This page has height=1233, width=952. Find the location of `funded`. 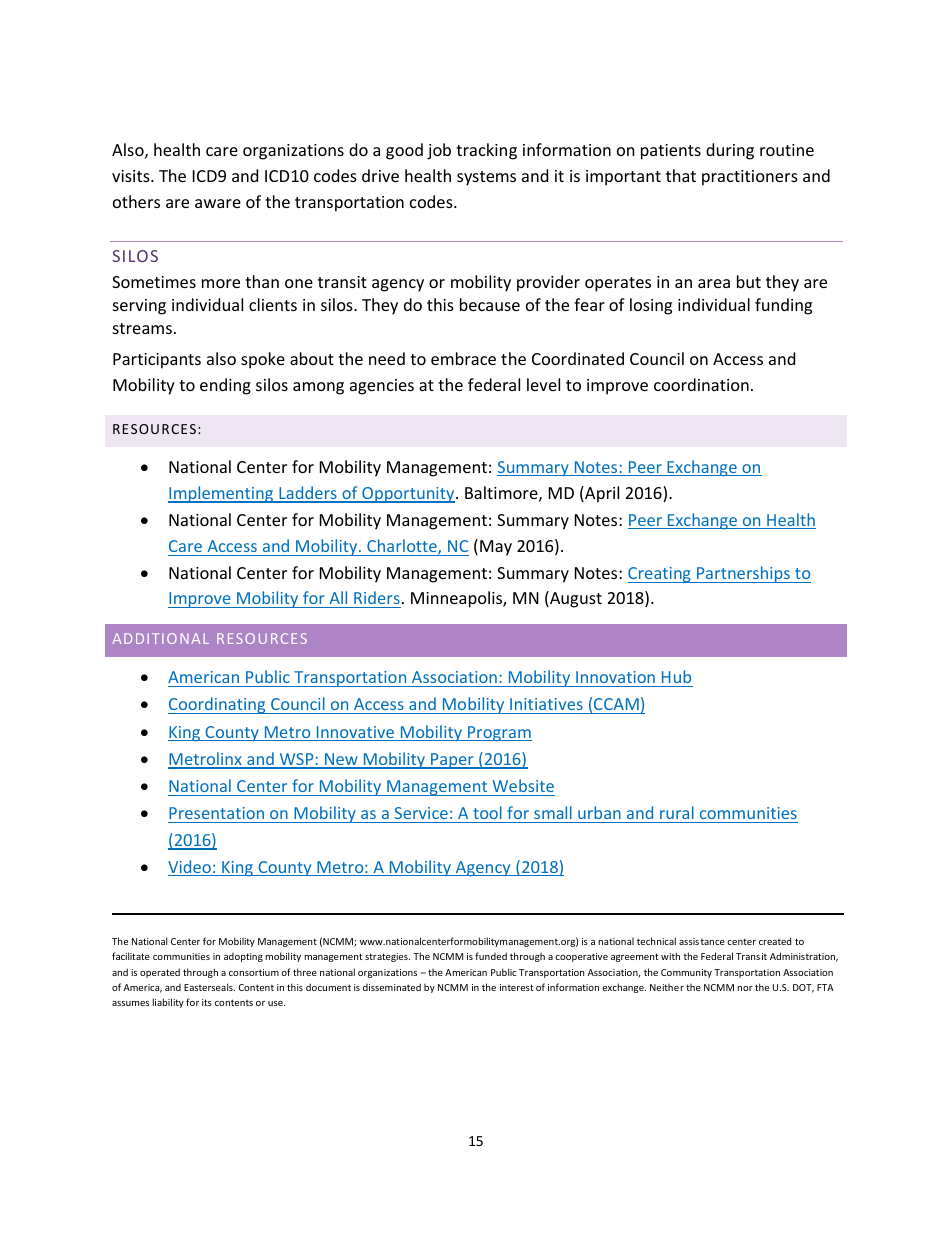

funded is located at coordinates (491, 956).
